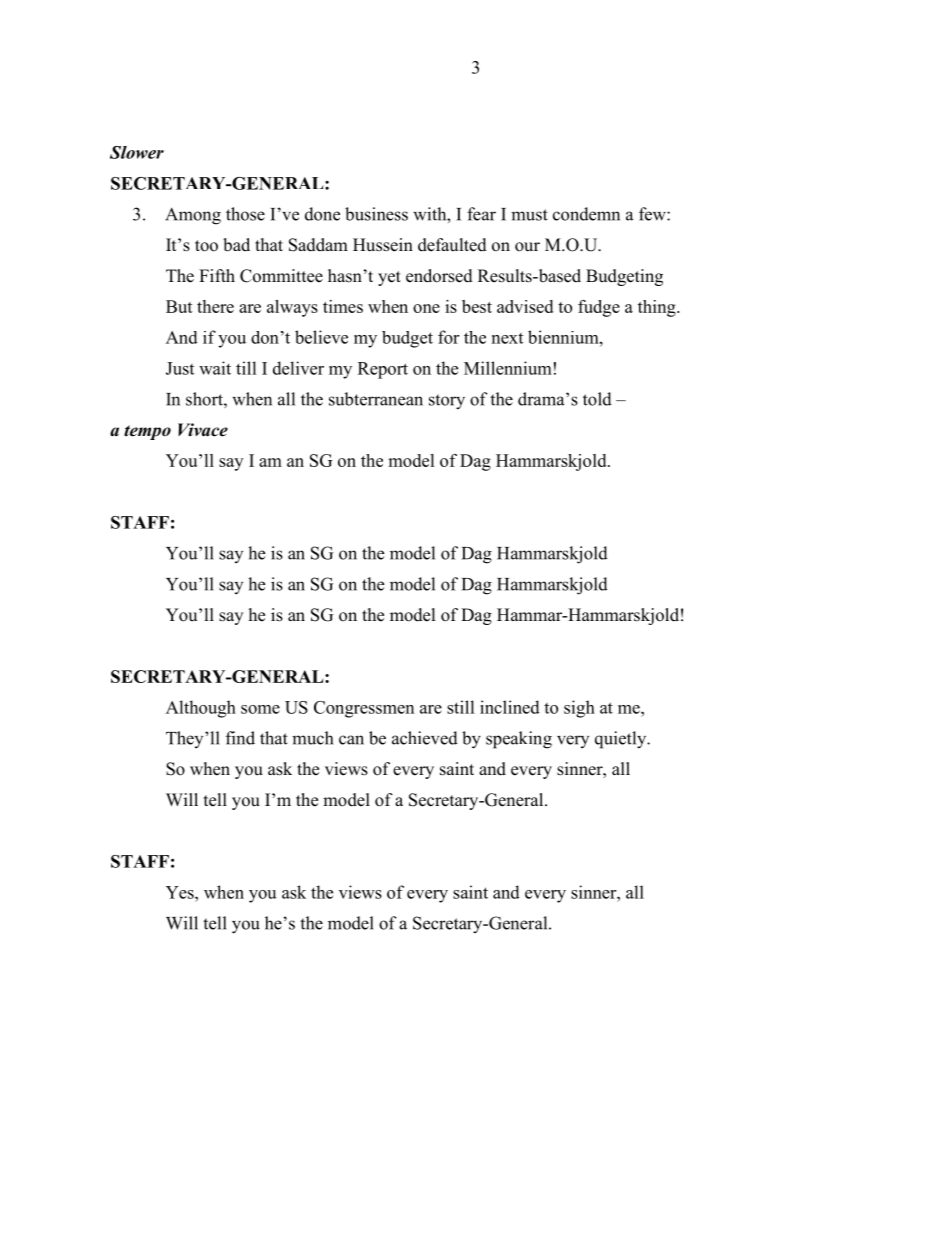 The height and width of the screenshot is (1233, 952). What do you see at coordinates (586, 214) in the screenshot?
I see `condemn` at bounding box center [586, 214].
